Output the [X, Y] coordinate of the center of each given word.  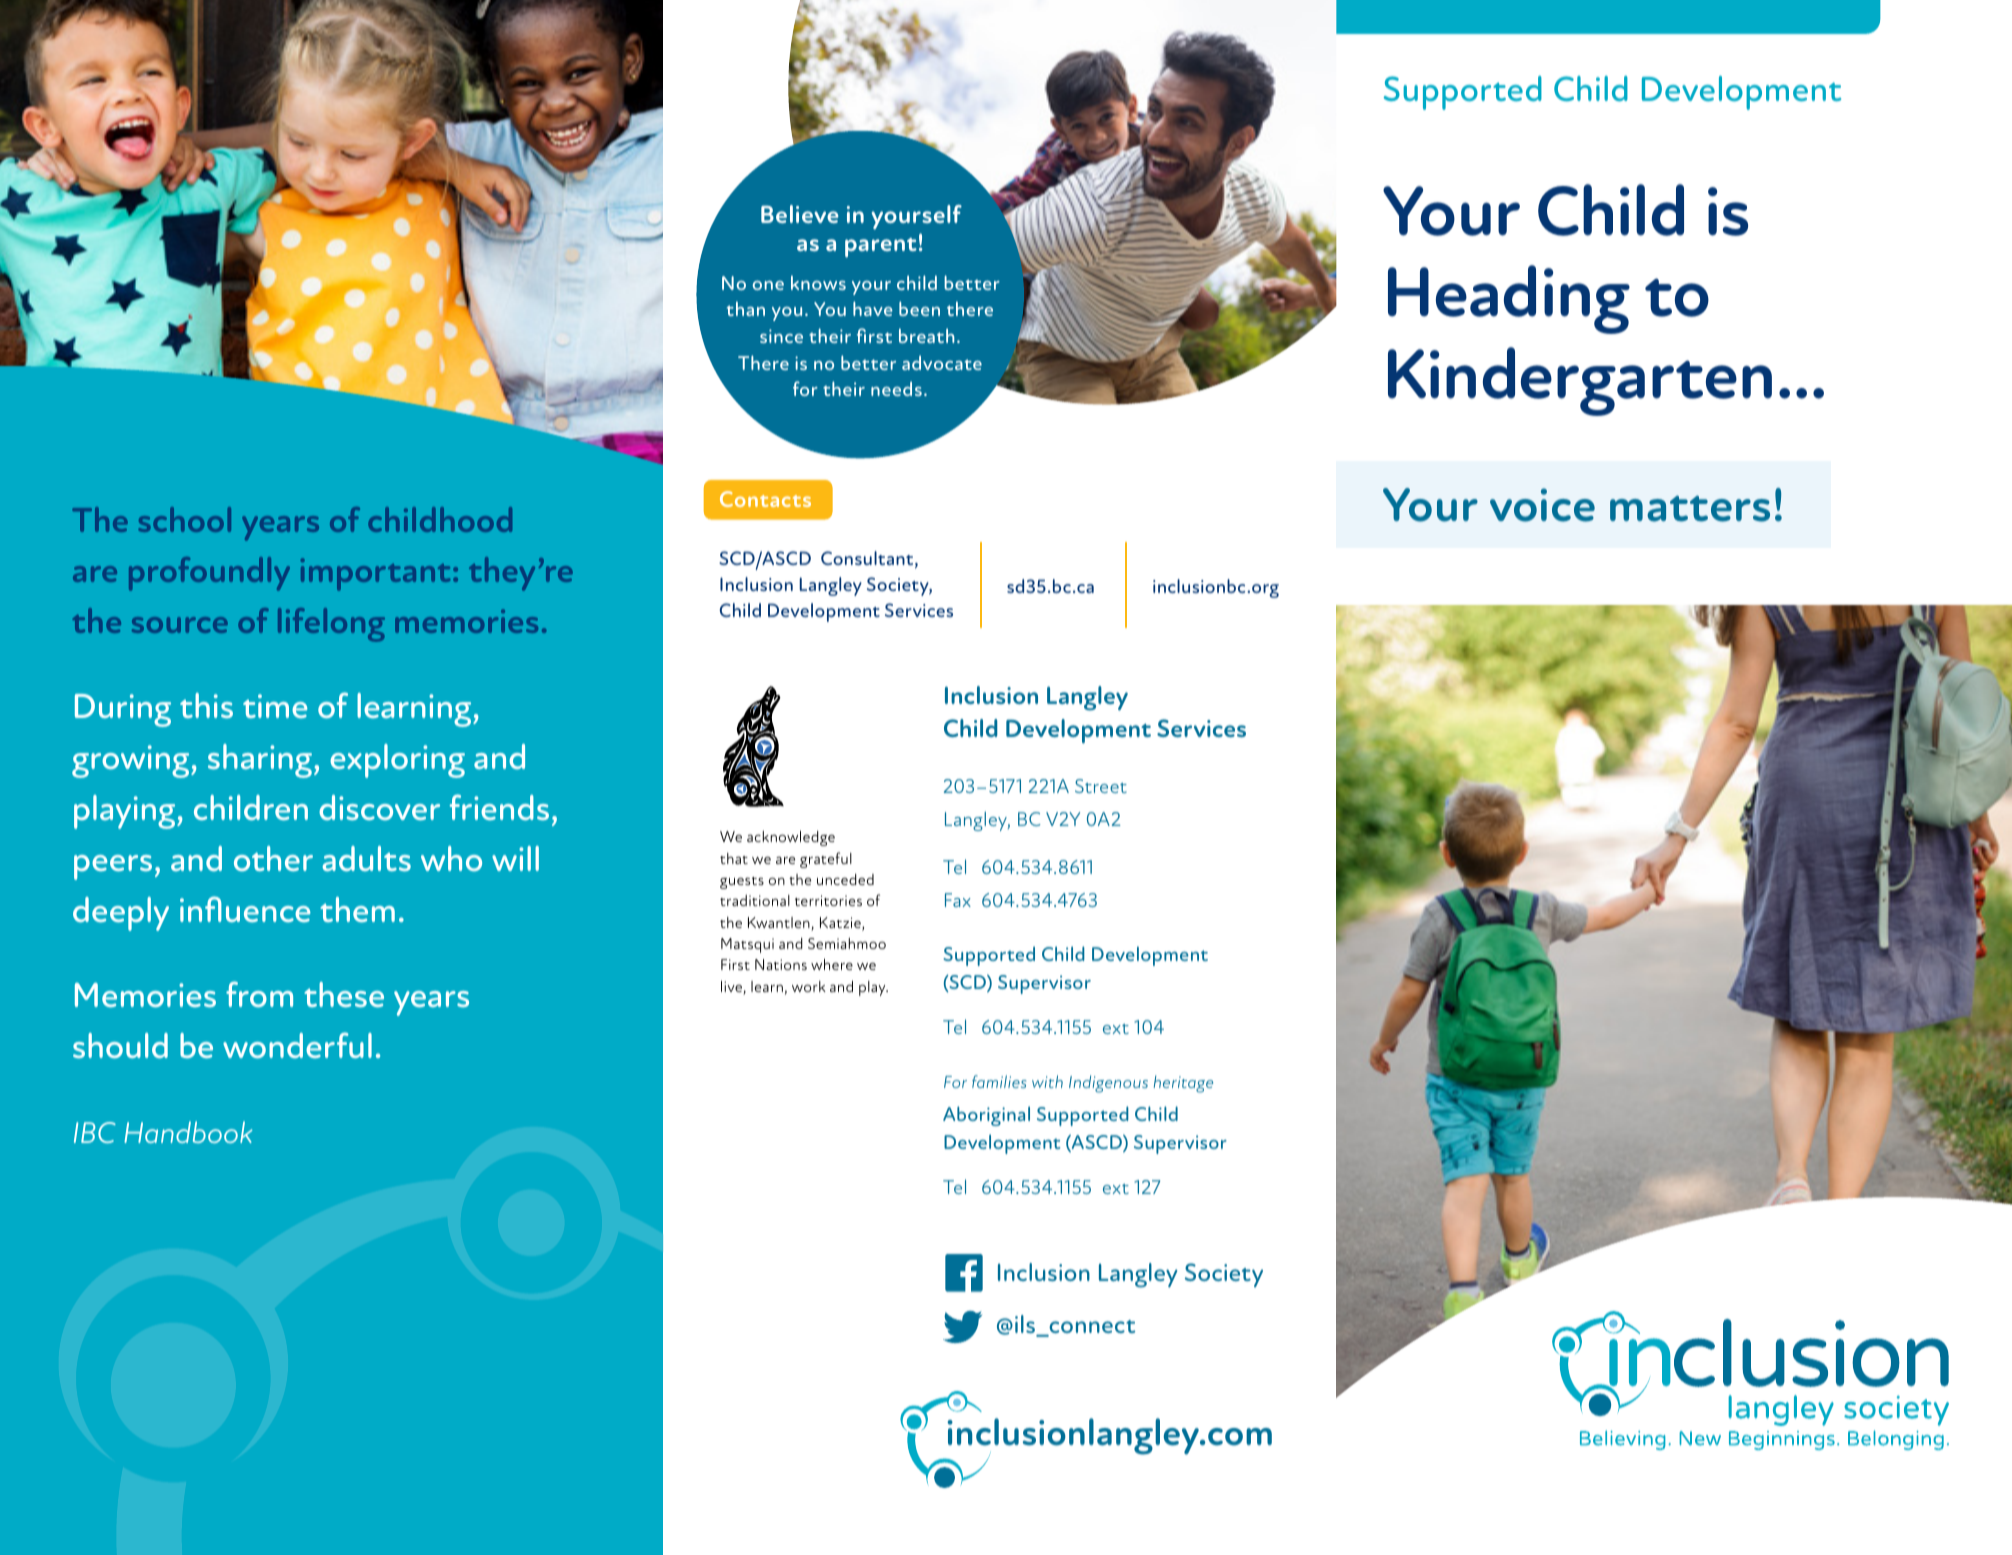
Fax [958, 900]
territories [828, 900]
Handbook [188, 1132]
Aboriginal [986, 1116]
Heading [1509, 299]
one [768, 285]
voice [1542, 505]
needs [896, 388]
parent [881, 248]
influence [245, 909]
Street [1101, 786]
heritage [1183, 1084]
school [184, 519]
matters [1690, 509]
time [275, 706]
